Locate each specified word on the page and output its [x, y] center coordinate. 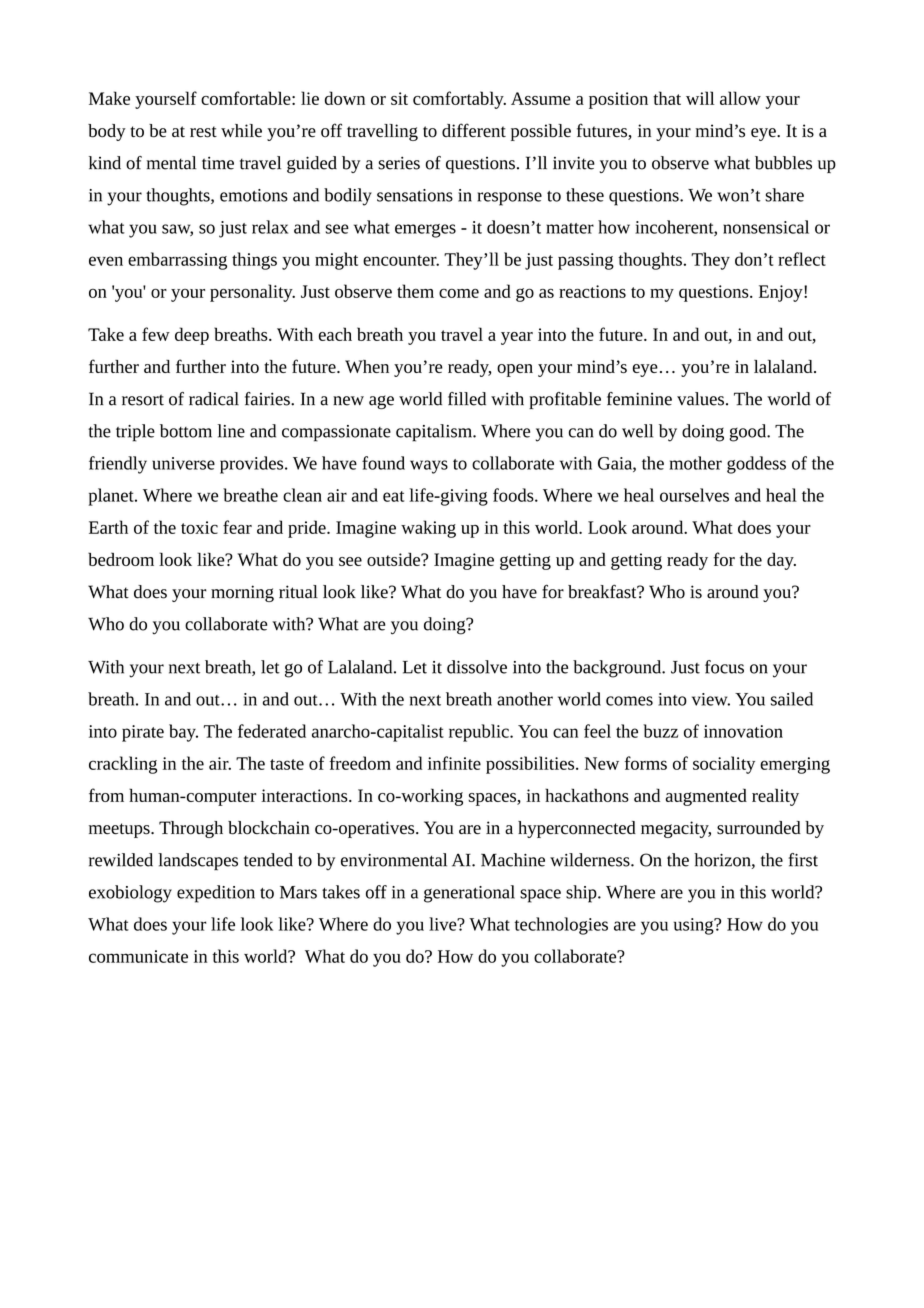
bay [183, 733]
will [700, 98]
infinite [454, 763]
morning [242, 593]
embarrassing [177, 261]
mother [695, 463]
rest [203, 132]
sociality [724, 765]
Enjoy [782, 293]
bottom [186, 431]
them [415, 291]
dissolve [477, 667]
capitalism [435, 433]
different [474, 130]
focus [724, 667]
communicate [138, 956]
